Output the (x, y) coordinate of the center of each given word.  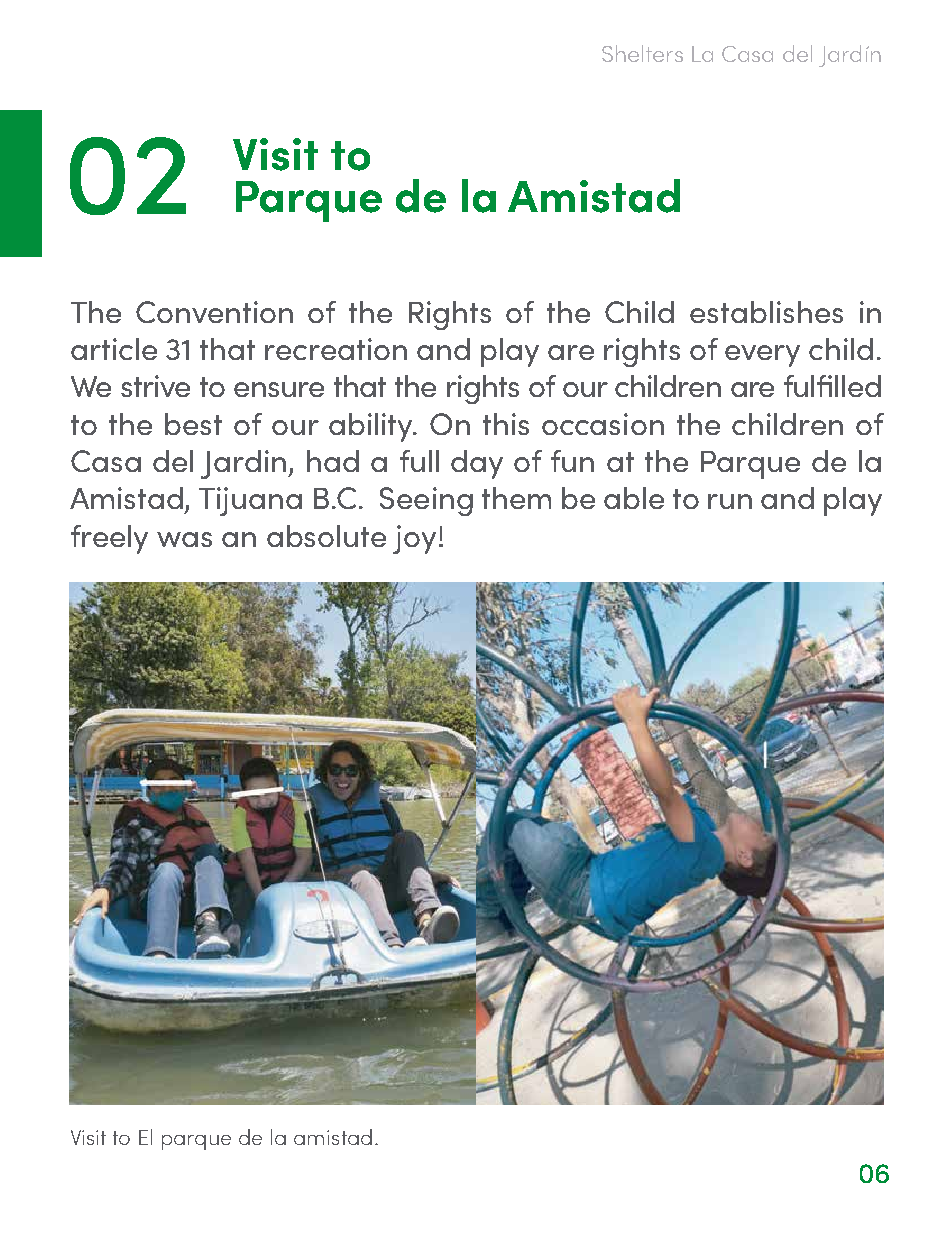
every (762, 356)
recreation (336, 349)
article (114, 349)
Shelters (642, 53)
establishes (766, 312)
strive (155, 386)
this (506, 424)
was (184, 539)
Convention (214, 312)
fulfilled (832, 386)
